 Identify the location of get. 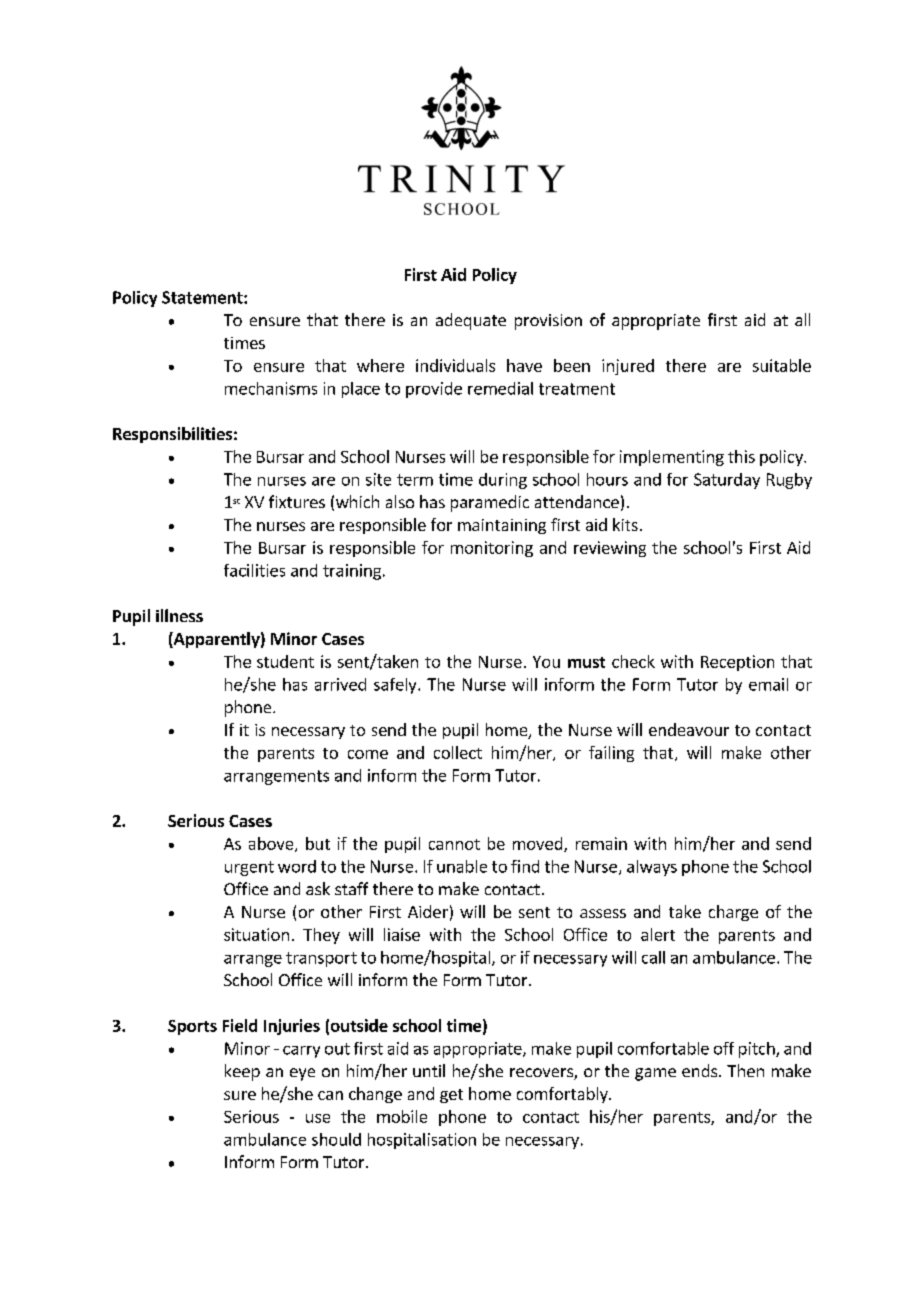
(451, 1096).
